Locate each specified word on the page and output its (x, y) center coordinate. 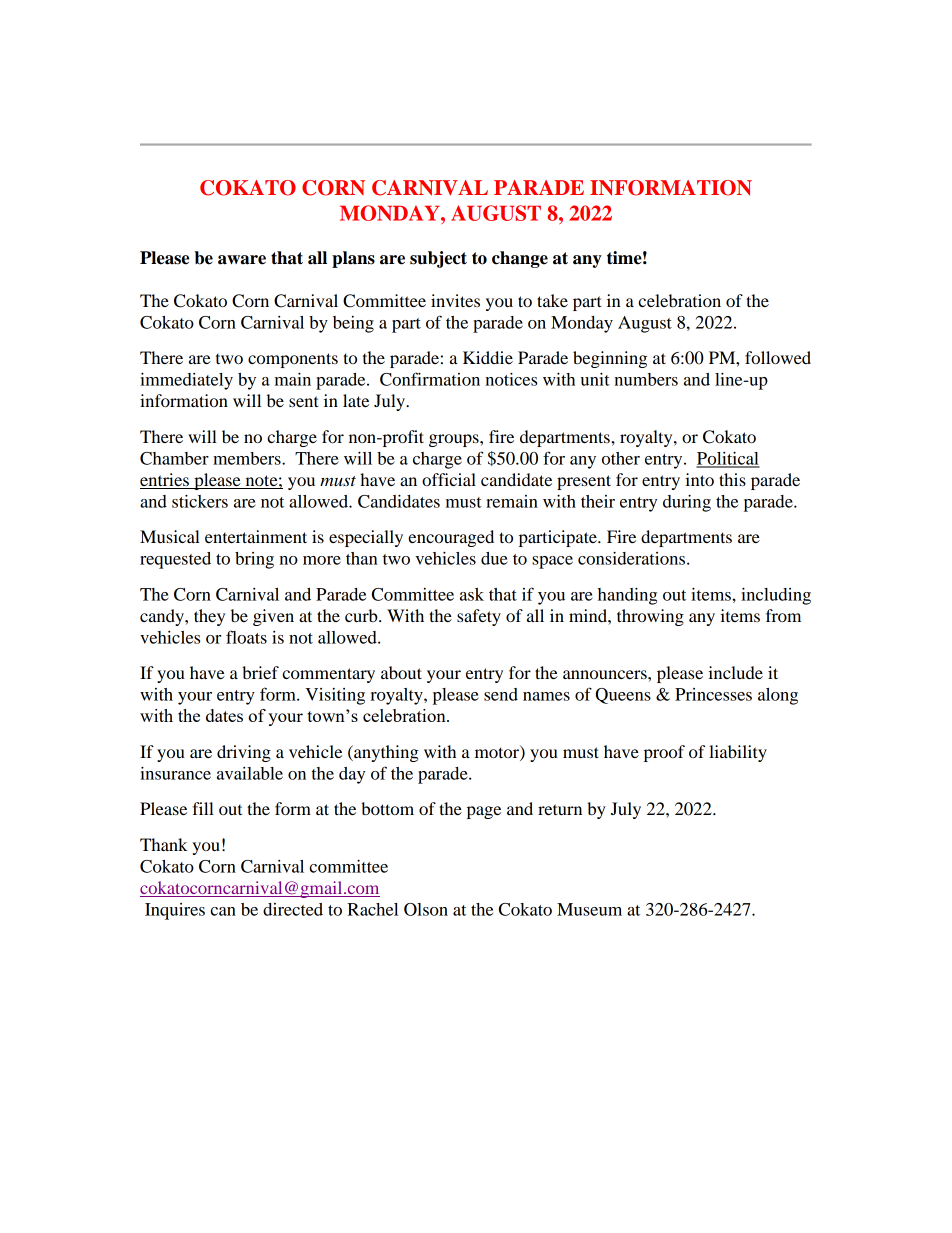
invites (455, 300)
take (552, 300)
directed (293, 909)
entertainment (256, 536)
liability (738, 753)
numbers (646, 379)
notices (511, 379)
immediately (186, 381)
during (687, 503)
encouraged (451, 538)
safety (479, 617)
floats (246, 637)
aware (242, 260)
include (735, 672)
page (484, 812)
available (250, 773)
